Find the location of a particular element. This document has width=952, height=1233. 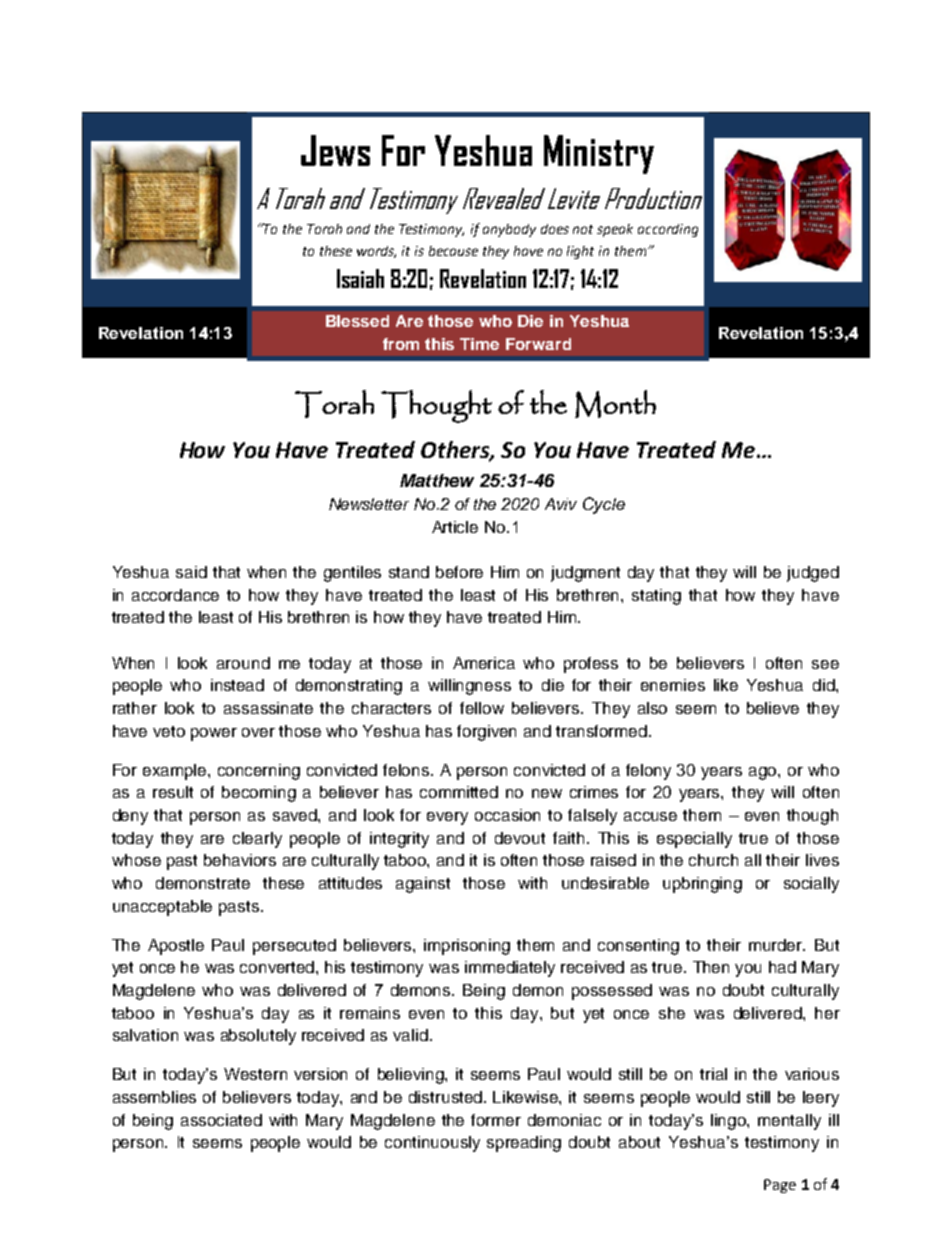

associated is located at coordinates (221, 1120).
